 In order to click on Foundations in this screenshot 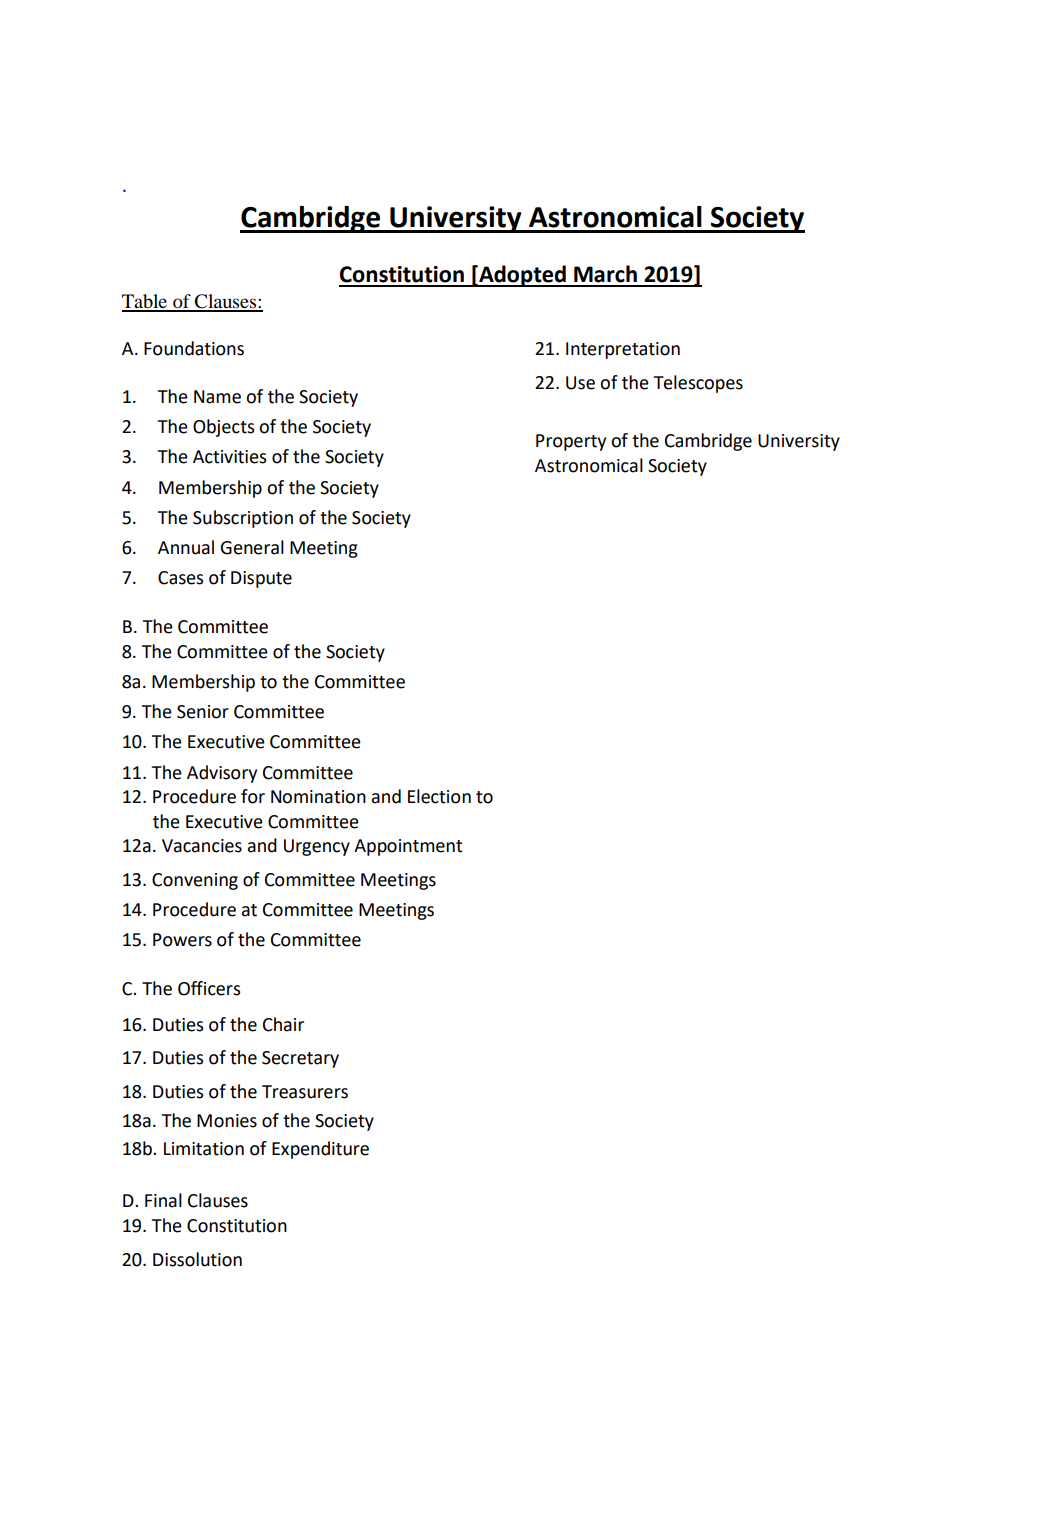, I will do `click(194, 348)`.
